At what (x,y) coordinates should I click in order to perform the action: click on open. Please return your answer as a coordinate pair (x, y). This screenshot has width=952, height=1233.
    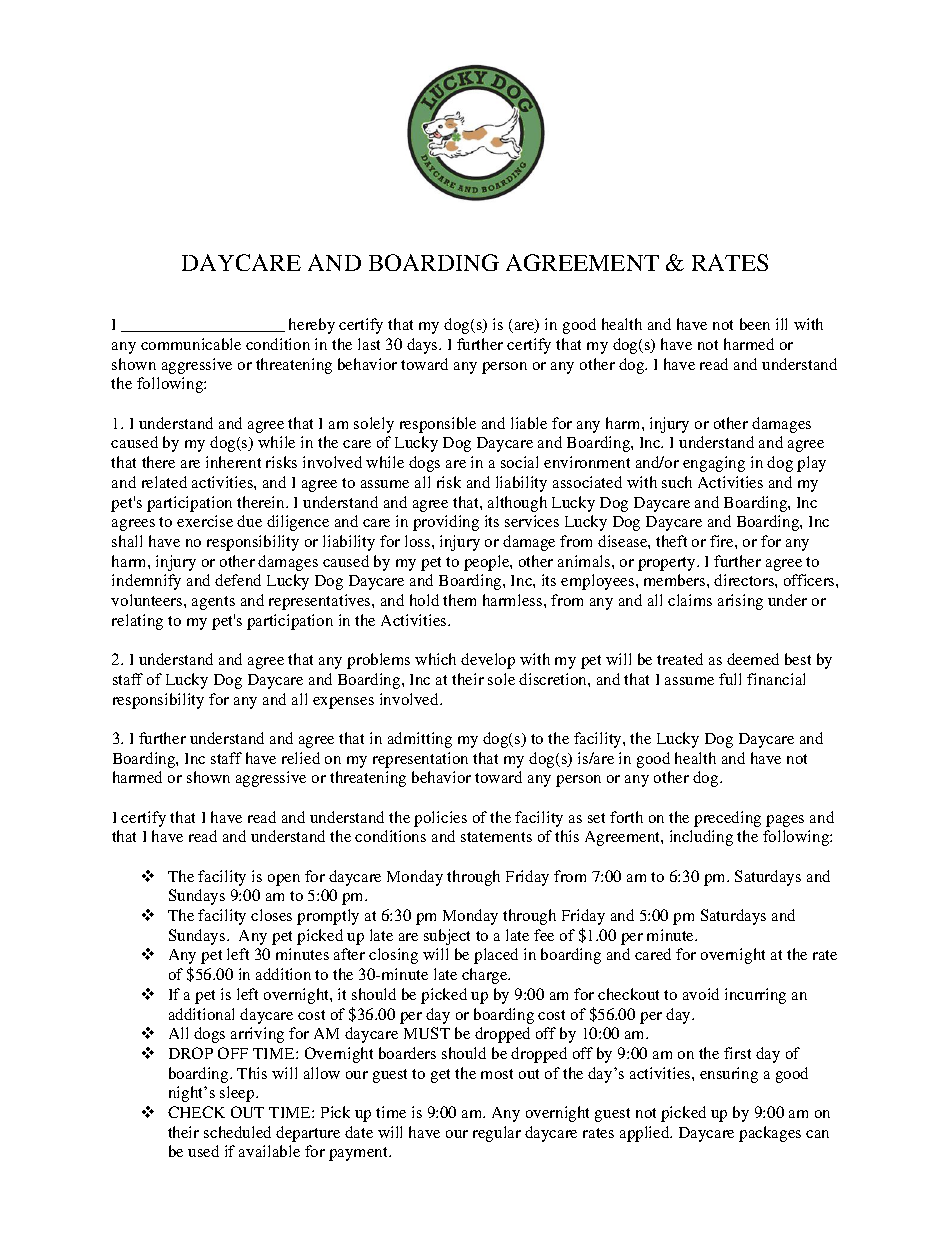
    Looking at the image, I should click on (284, 880).
